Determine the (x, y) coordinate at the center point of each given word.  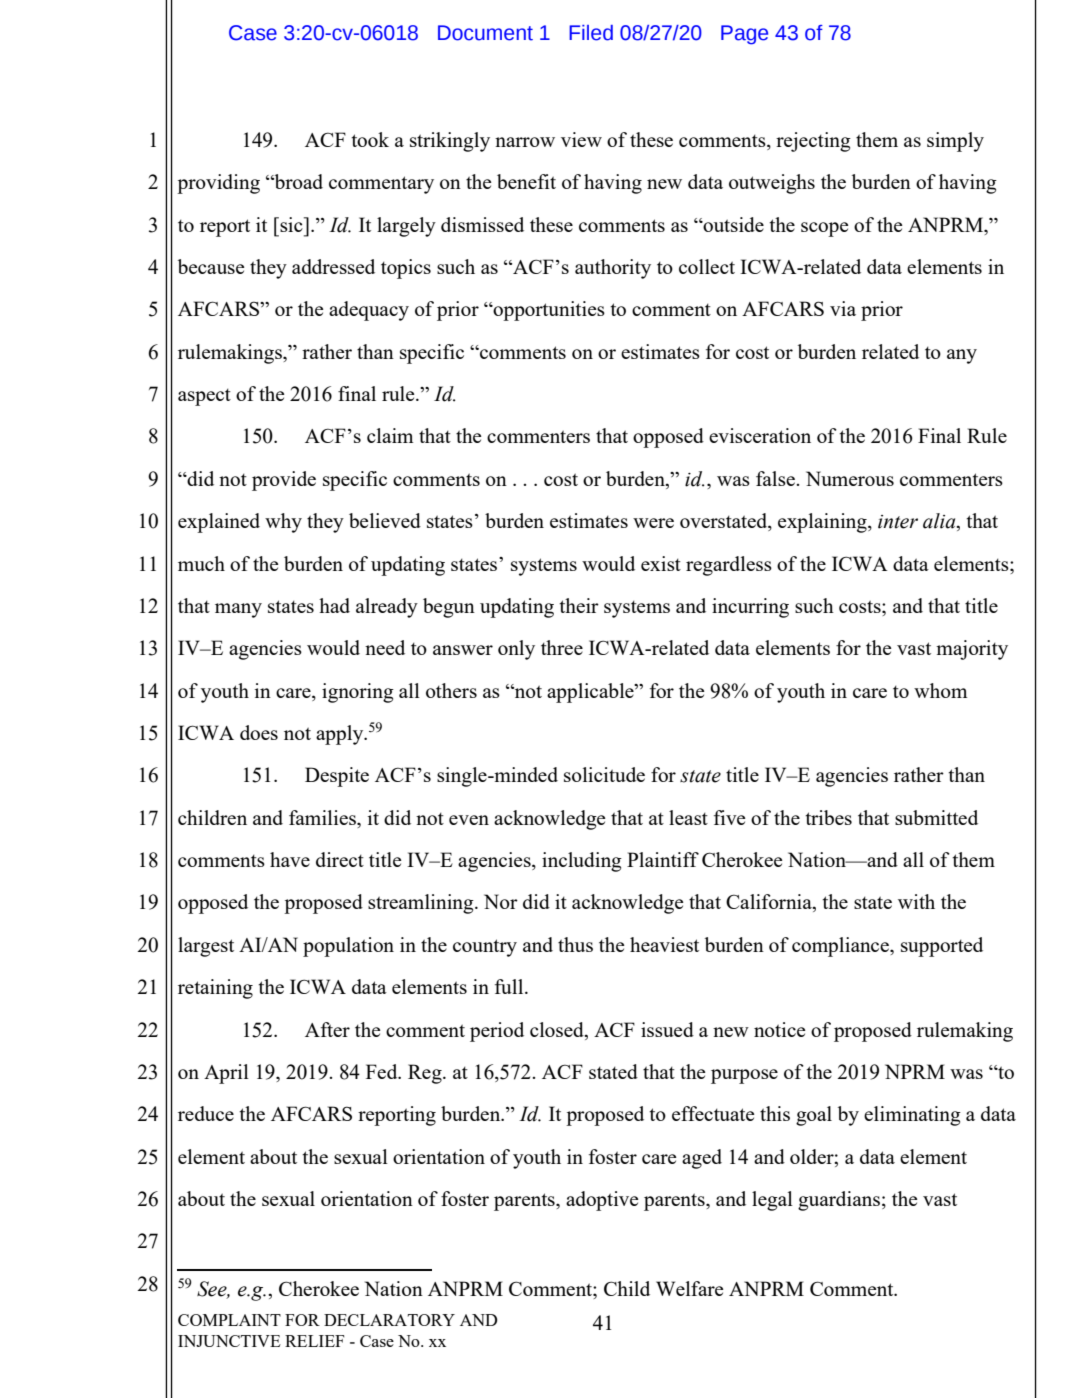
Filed (591, 33)
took (370, 139)
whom (940, 690)
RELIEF (314, 1341)
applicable (591, 693)
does (259, 732)
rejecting (813, 142)
